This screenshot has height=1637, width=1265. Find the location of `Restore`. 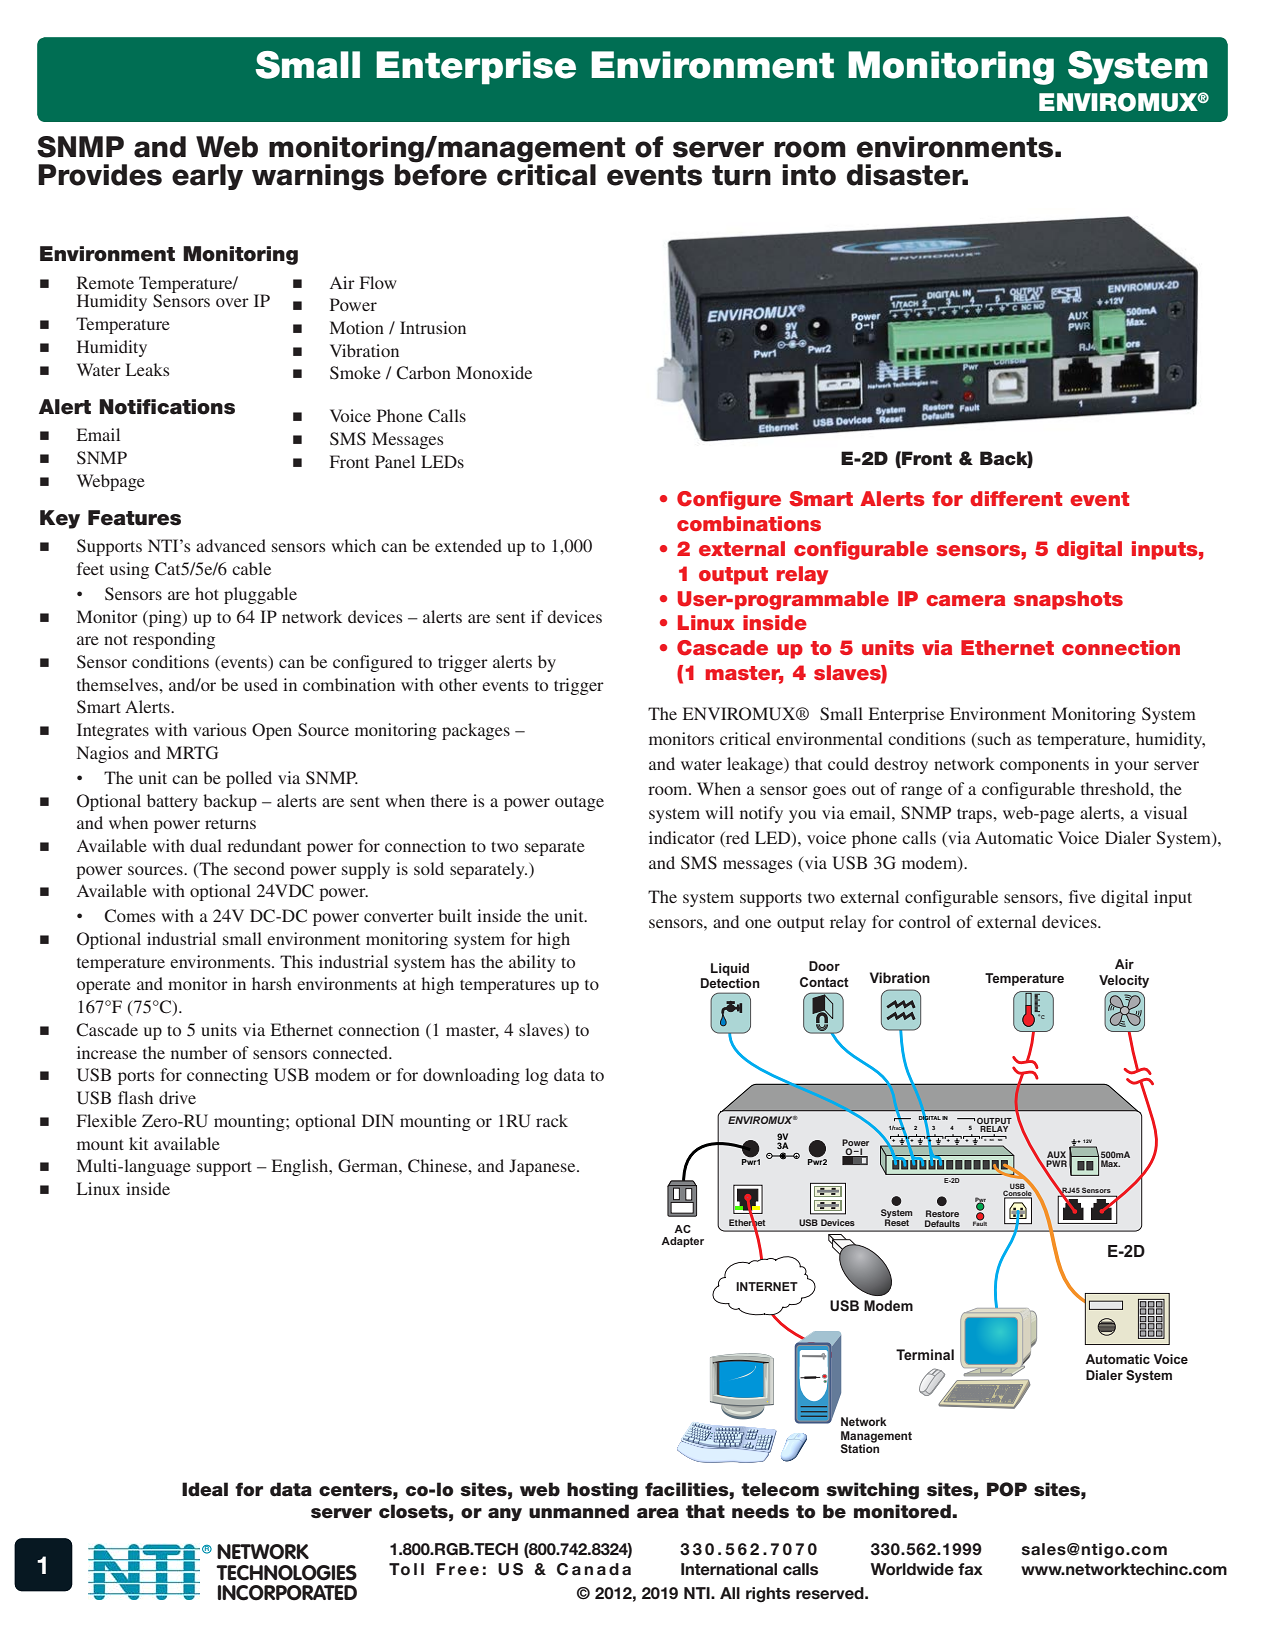

Restore is located at coordinates (942, 1213).
